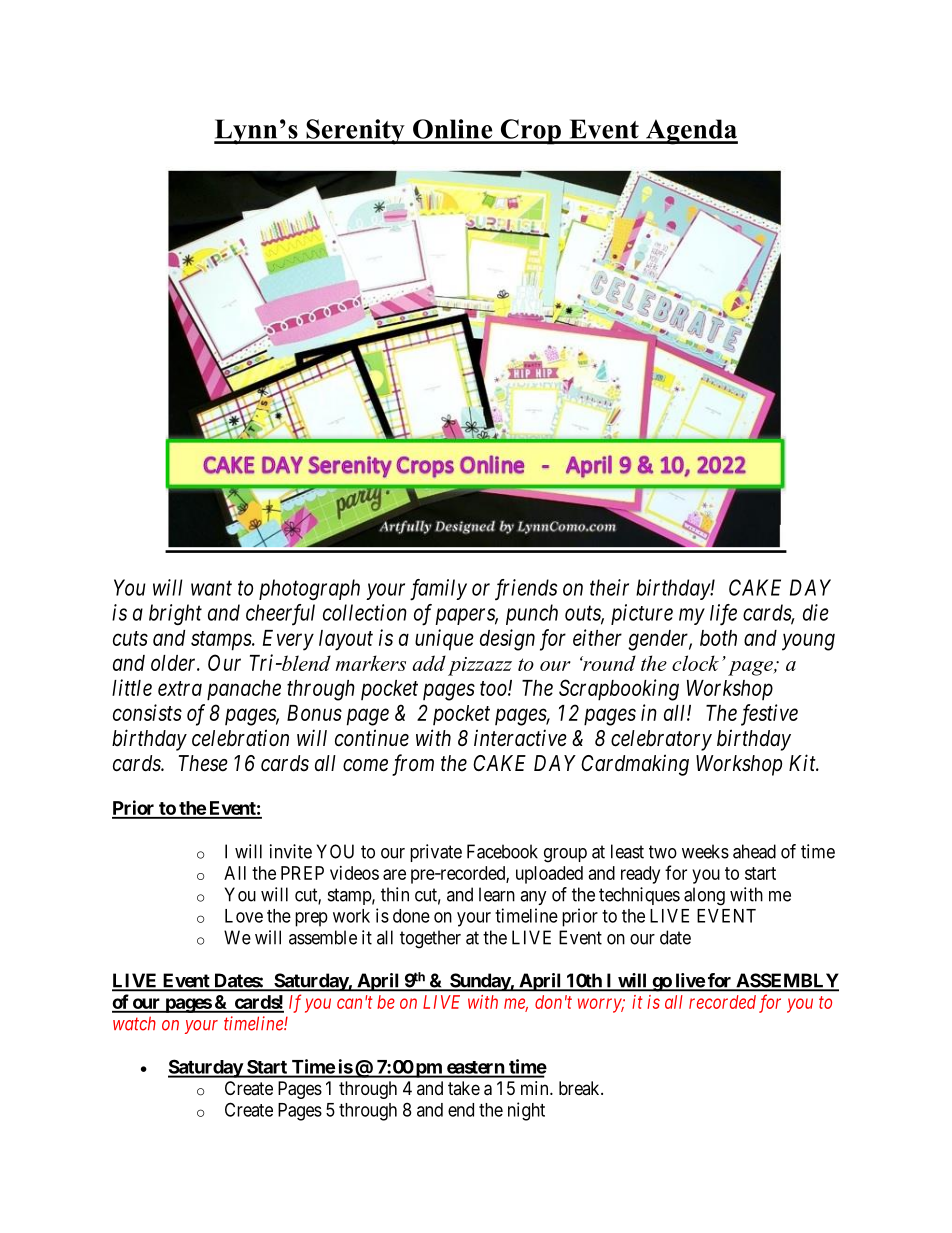 The image size is (952, 1233). I want to click on life, so click(723, 615).
